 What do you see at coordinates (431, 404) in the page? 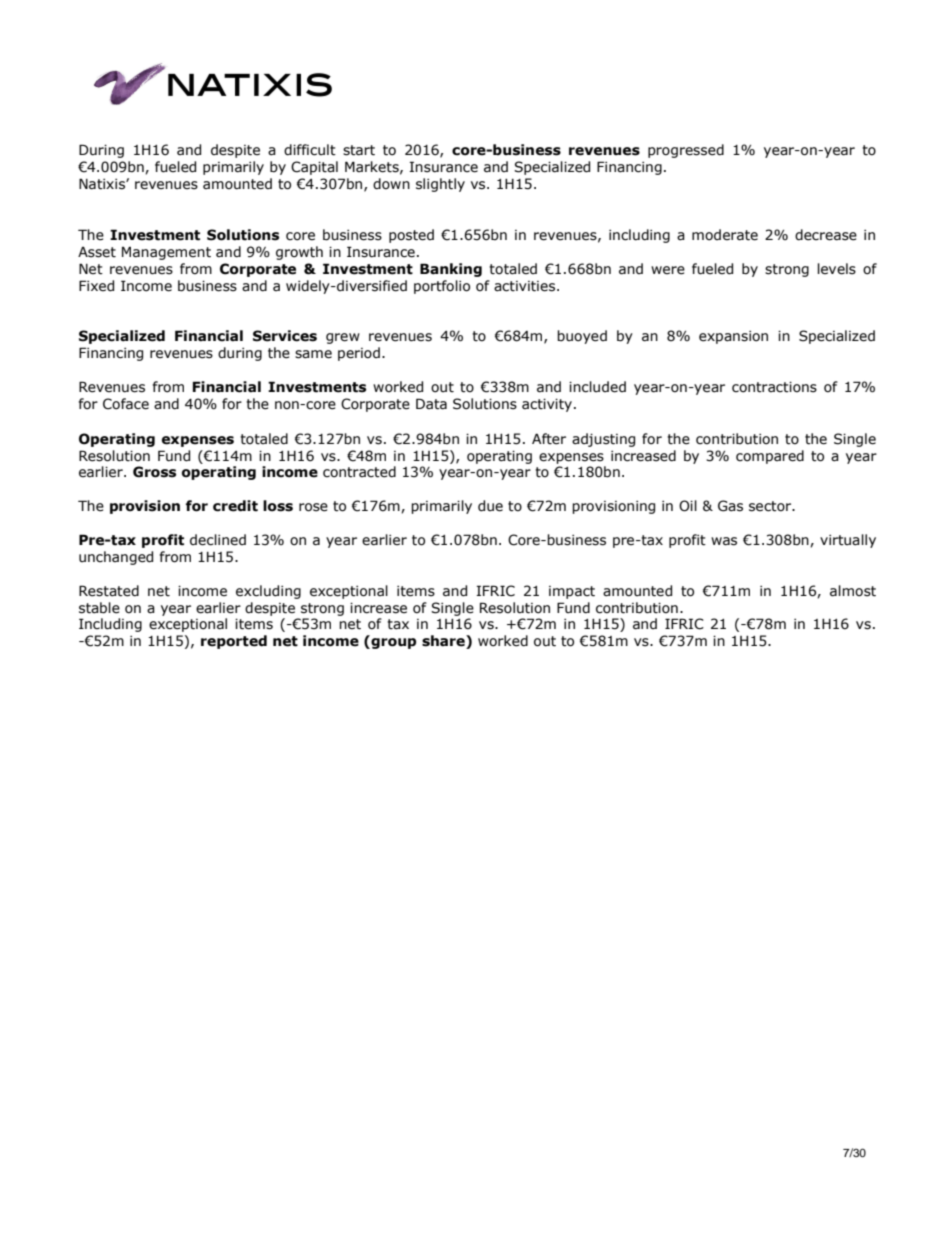
I see `Data` at bounding box center [431, 404].
